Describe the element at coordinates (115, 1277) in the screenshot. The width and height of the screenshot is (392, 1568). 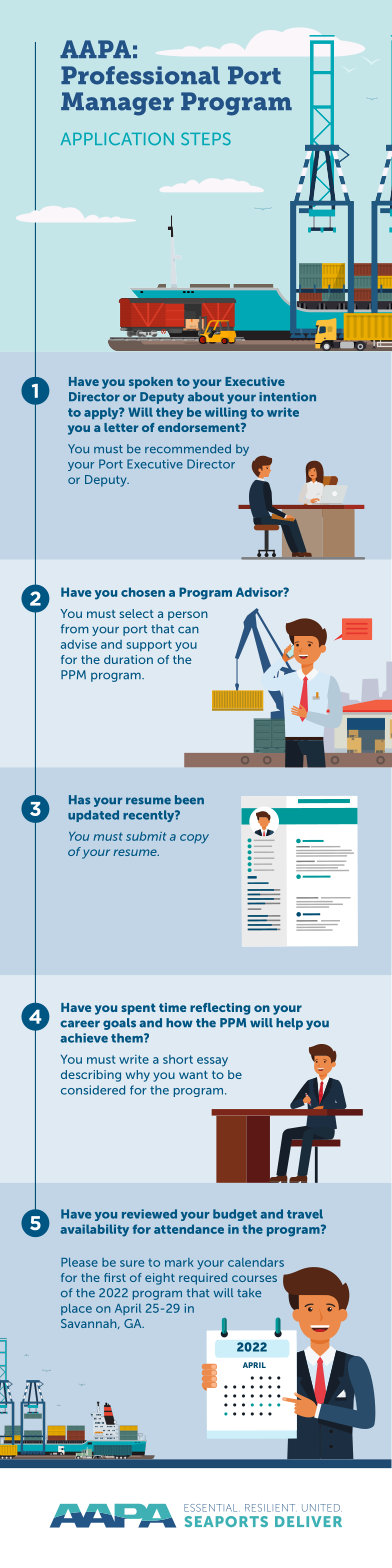
I see `first` at that location.
